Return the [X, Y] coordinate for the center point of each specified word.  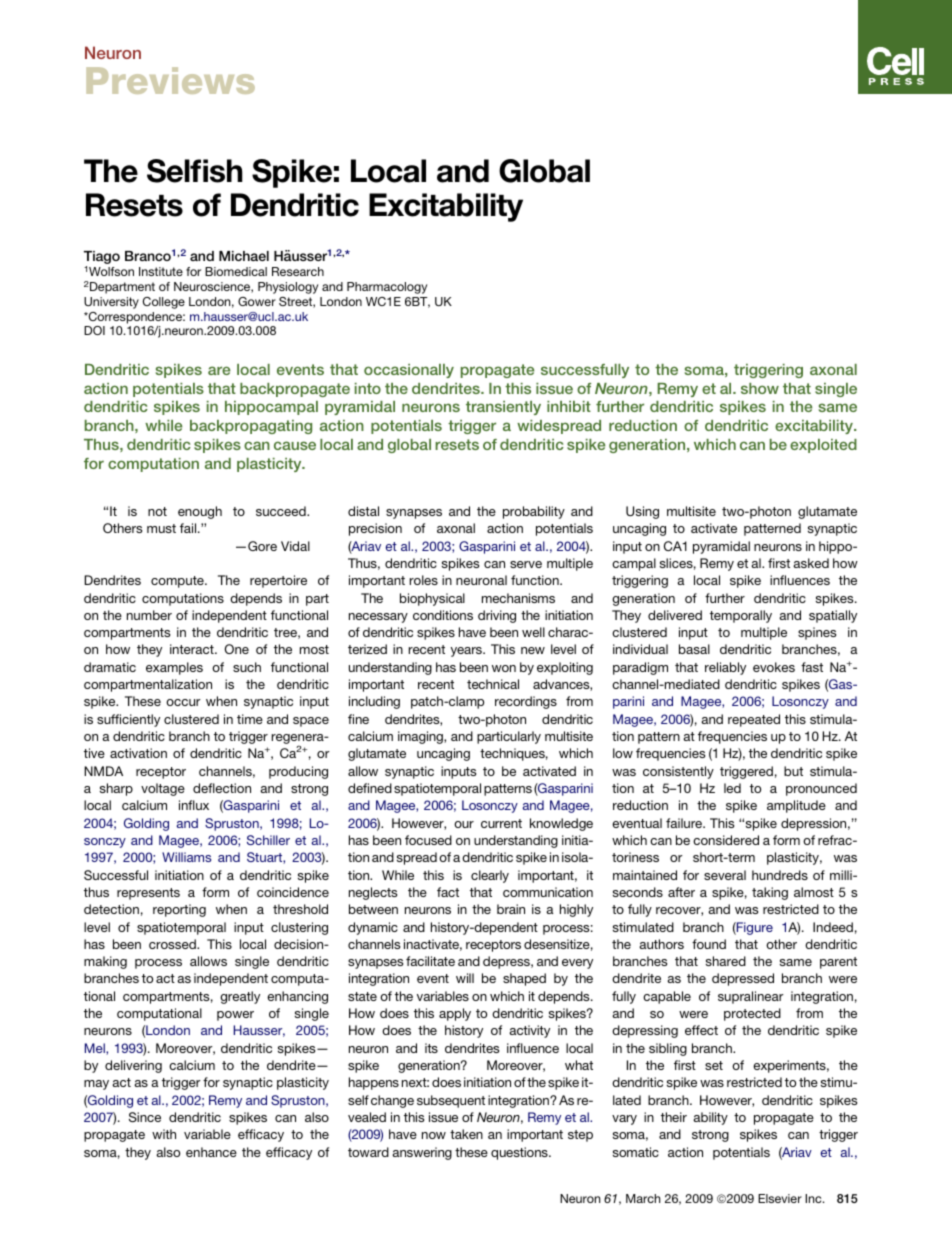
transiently [503, 408]
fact [448, 892]
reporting [179, 910]
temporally [741, 616]
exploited [823, 446]
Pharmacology [387, 288]
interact [193, 649]
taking [770, 893]
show [760, 388]
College [164, 303]
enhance [211, 1152]
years [467, 652]
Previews [170, 80]
